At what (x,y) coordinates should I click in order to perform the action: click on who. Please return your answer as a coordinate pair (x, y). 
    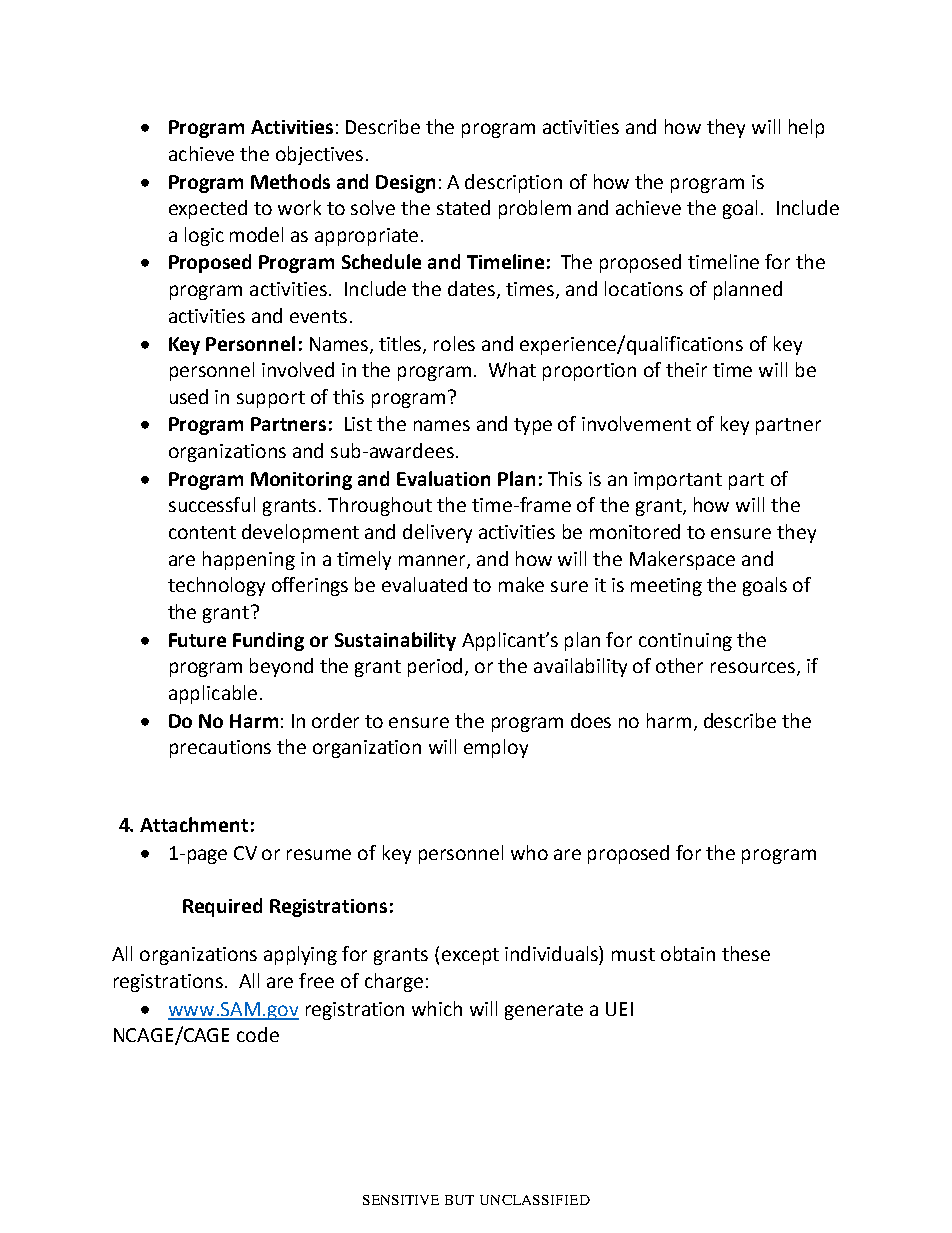
    Looking at the image, I should click on (529, 852).
